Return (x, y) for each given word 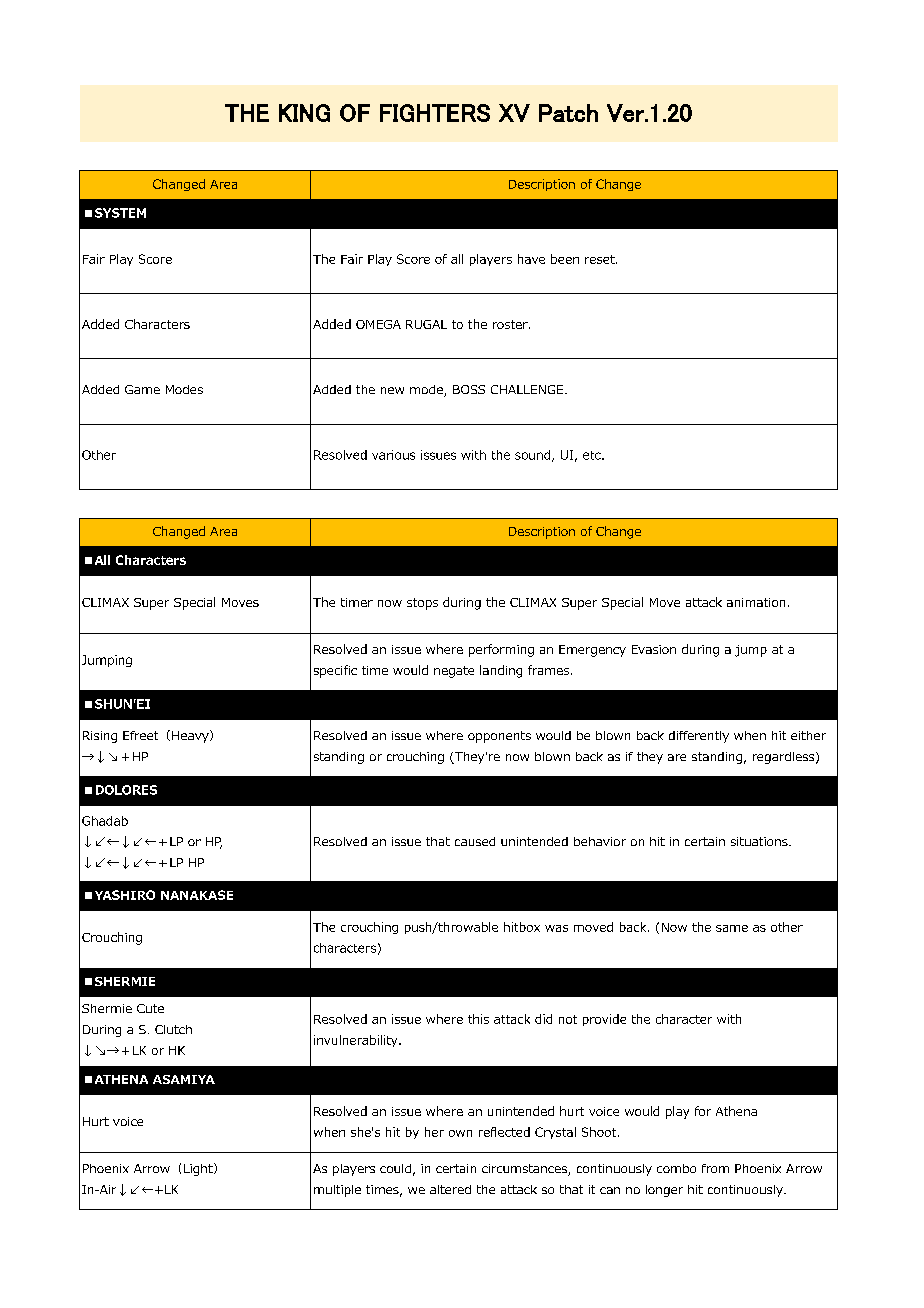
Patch (568, 113)
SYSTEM (120, 213)
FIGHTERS (435, 113)
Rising (100, 737)
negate (454, 672)
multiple (337, 1191)
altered (450, 1189)
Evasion (654, 649)
